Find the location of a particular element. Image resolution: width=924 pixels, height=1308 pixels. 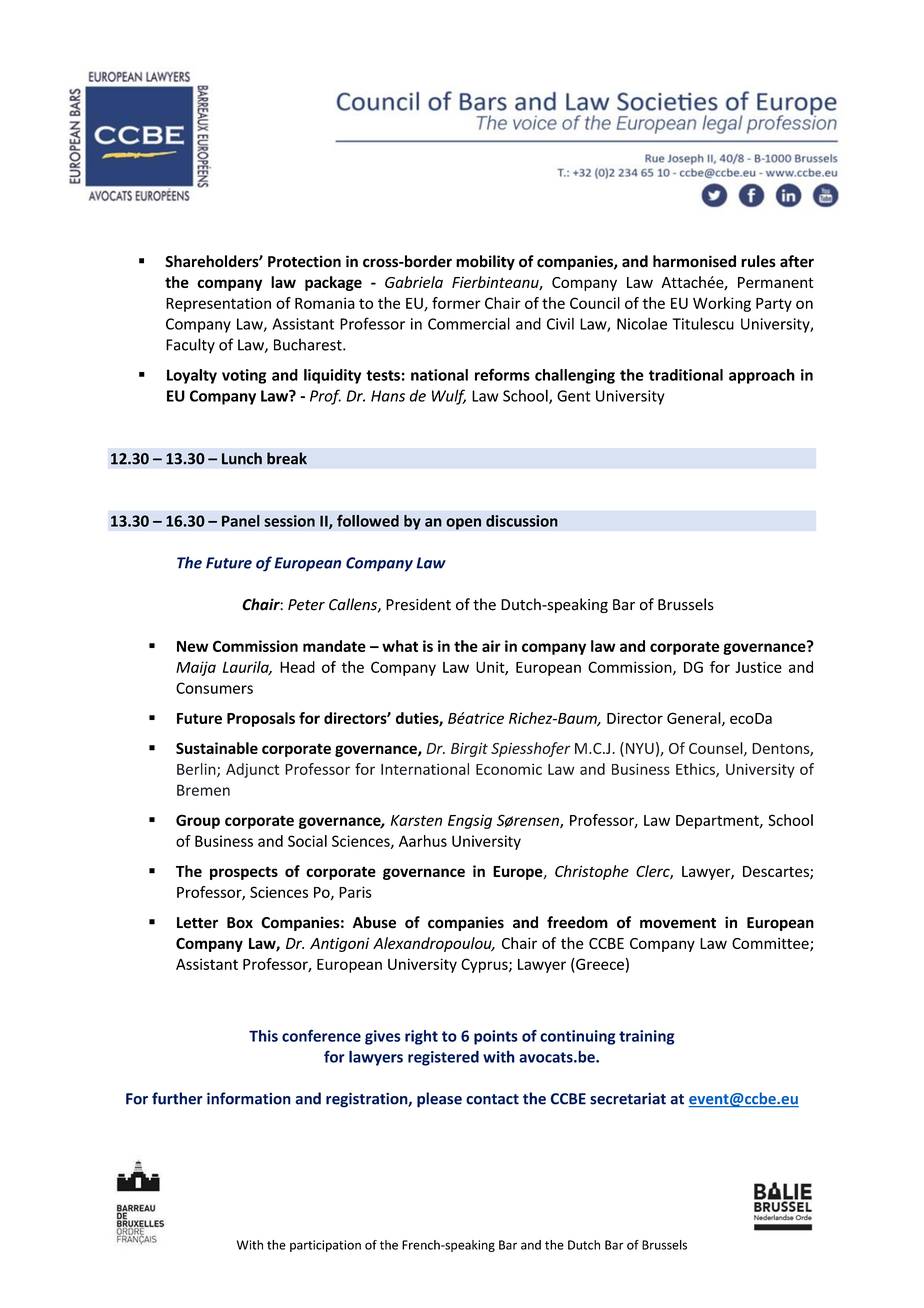

Lunch is located at coordinates (242, 458).
